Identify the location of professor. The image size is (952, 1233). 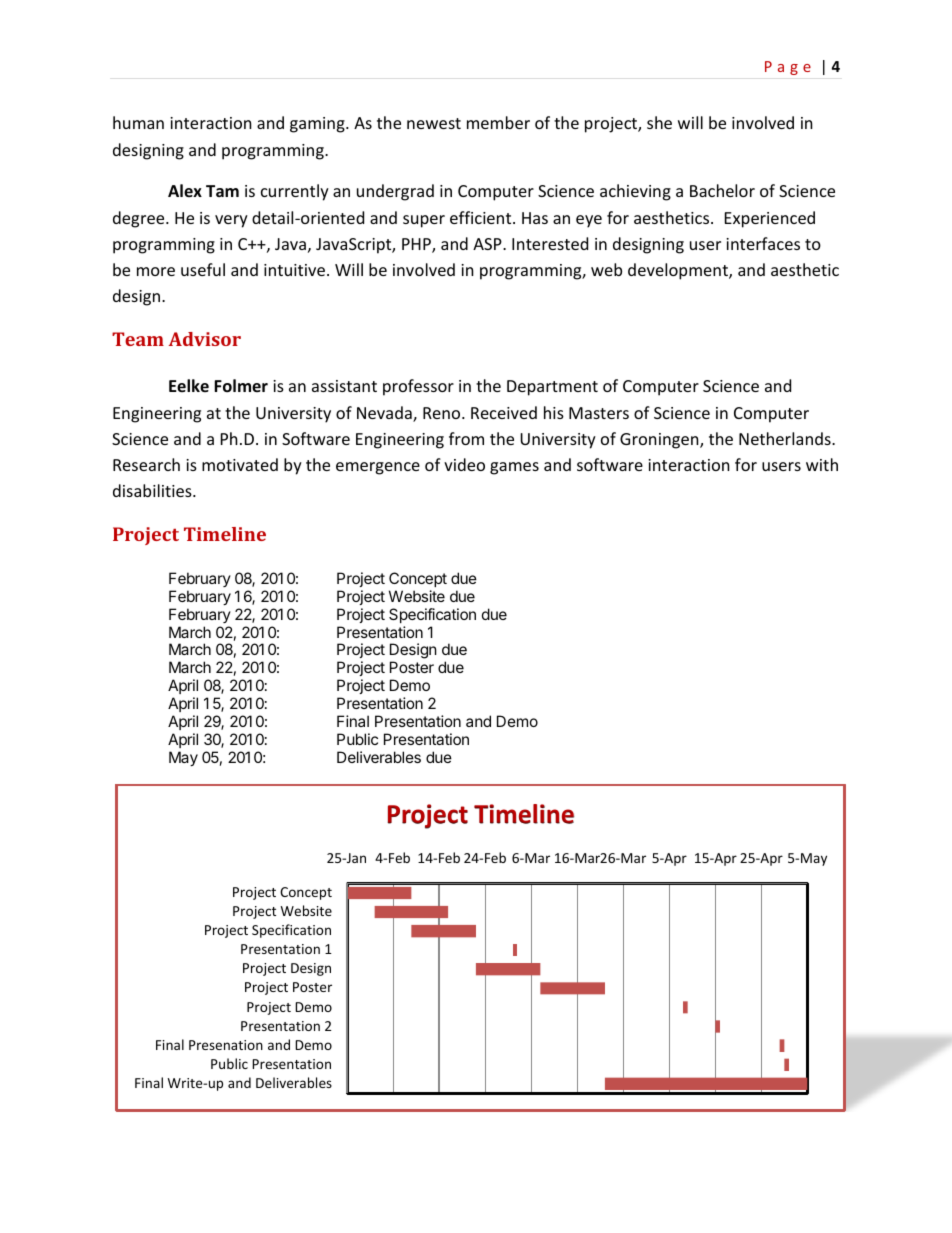
(418, 387).
